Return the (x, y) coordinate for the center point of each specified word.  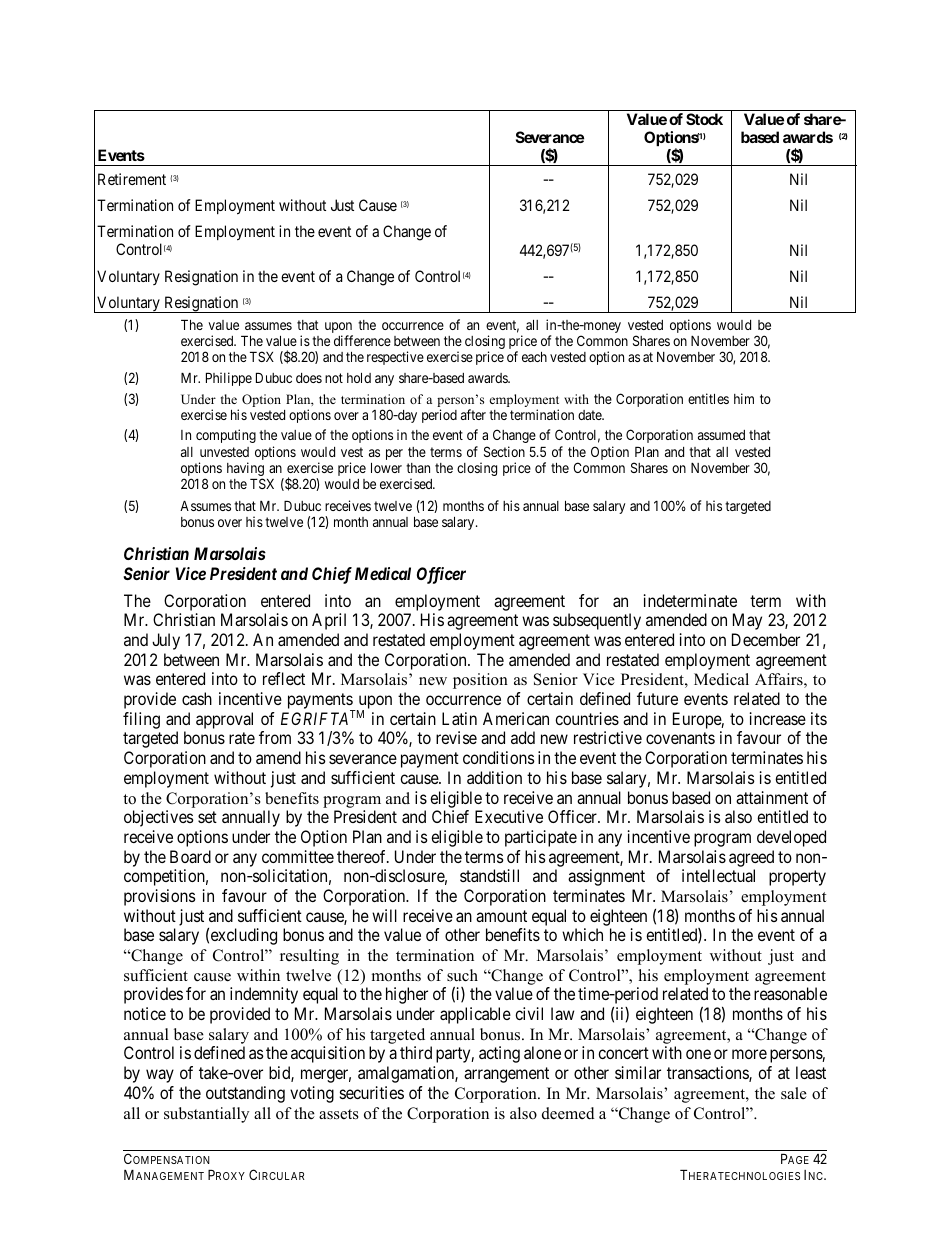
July (166, 641)
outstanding (245, 1094)
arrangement (506, 1075)
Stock (704, 119)
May (747, 621)
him (744, 398)
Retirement (132, 179)
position (480, 681)
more (749, 1054)
